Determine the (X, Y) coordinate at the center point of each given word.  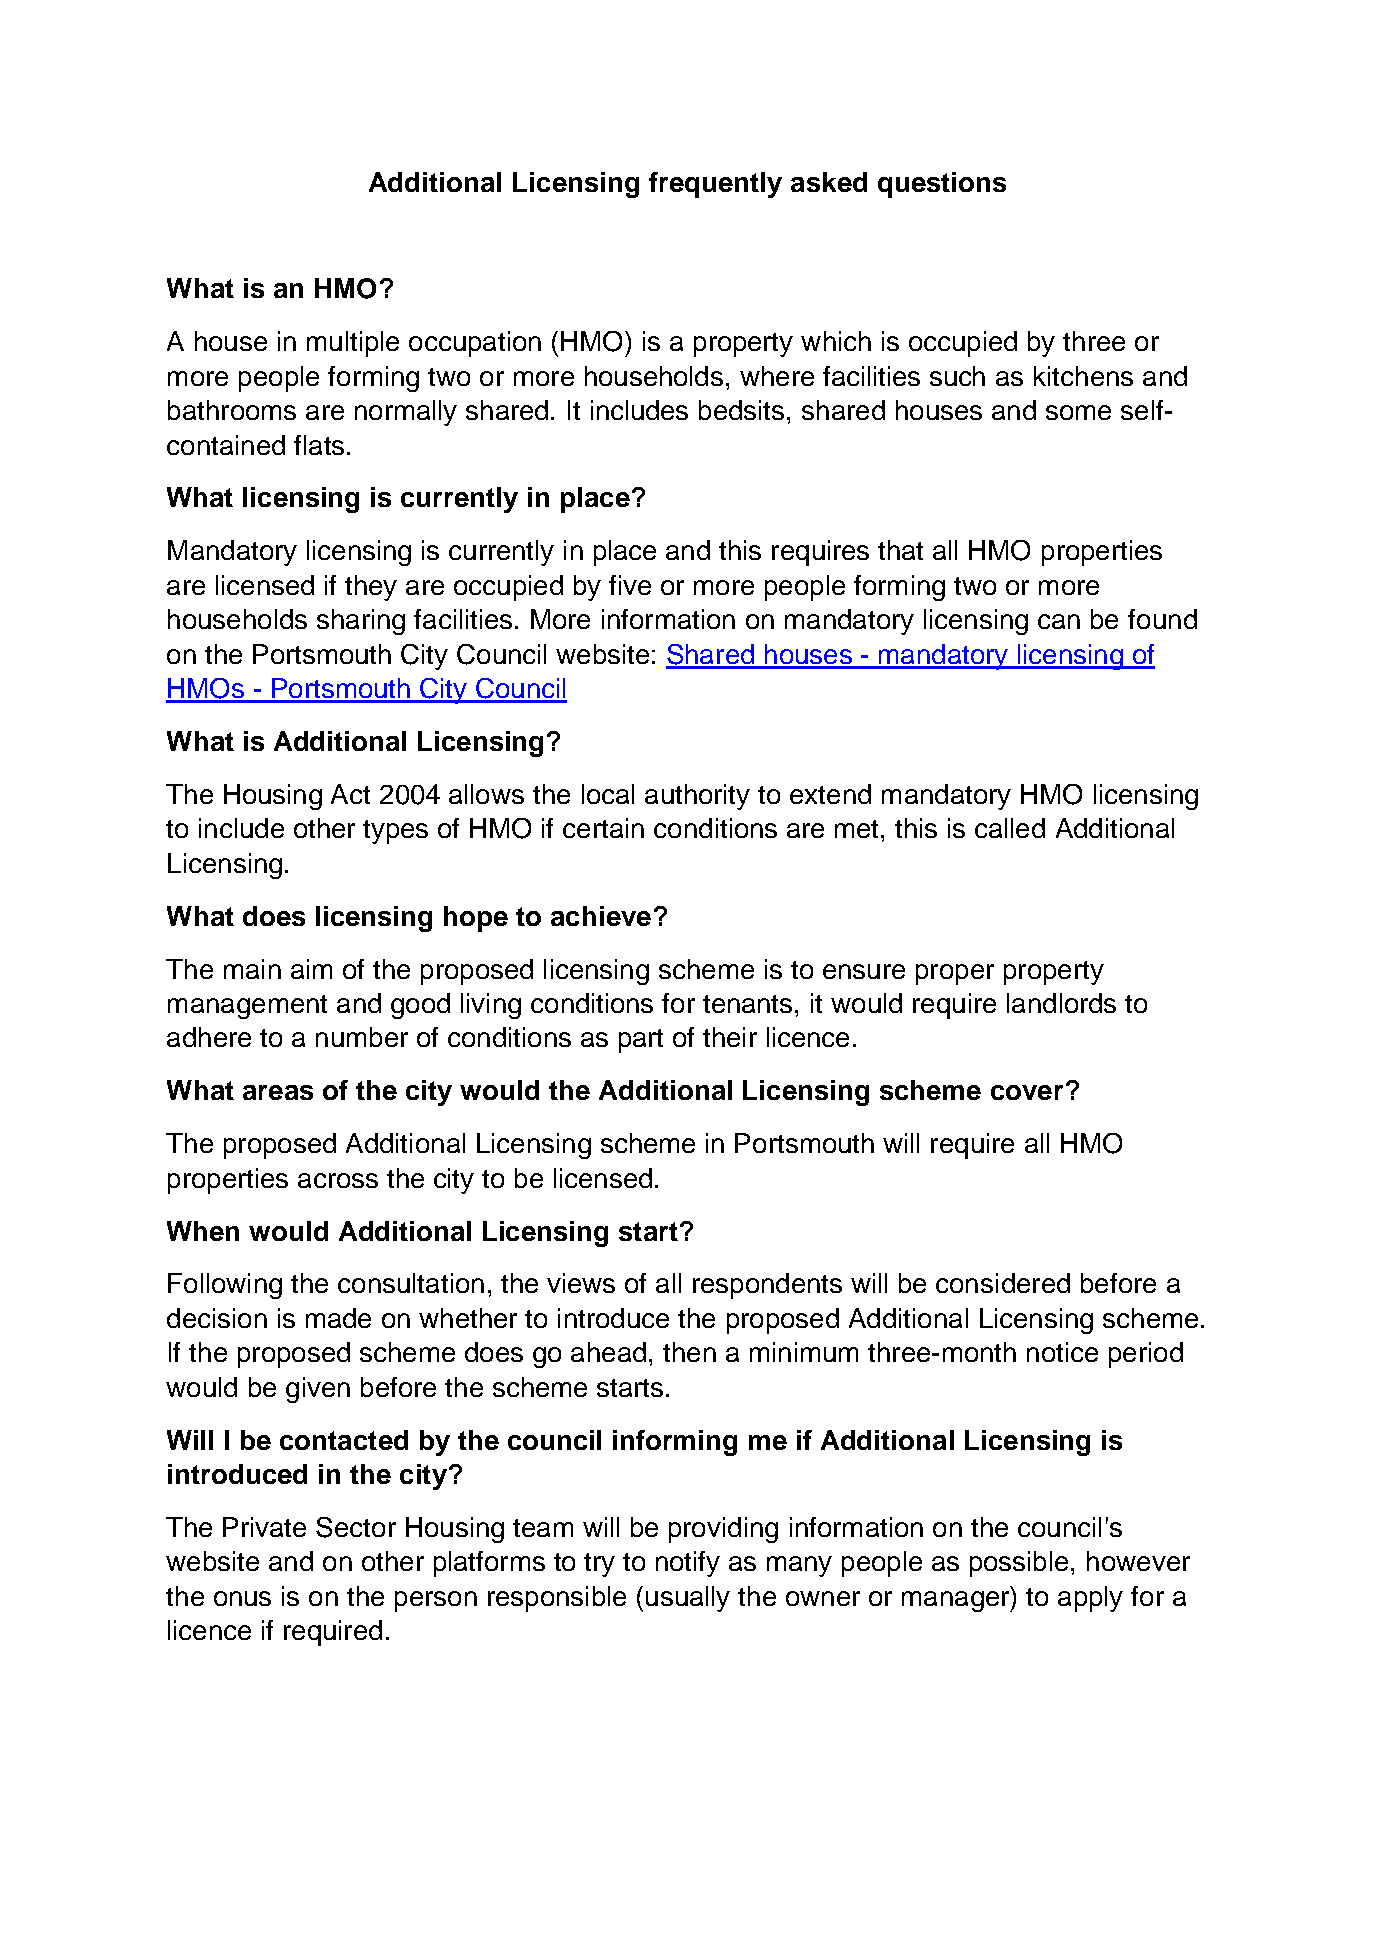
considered (1003, 1283)
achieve (601, 916)
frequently (715, 185)
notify (688, 1564)
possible (1019, 1564)
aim (311, 969)
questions (942, 185)
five (630, 585)
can (1059, 621)
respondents (767, 1286)
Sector (356, 1527)
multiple (353, 344)
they (371, 588)
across (338, 1180)
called (1010, 828)
